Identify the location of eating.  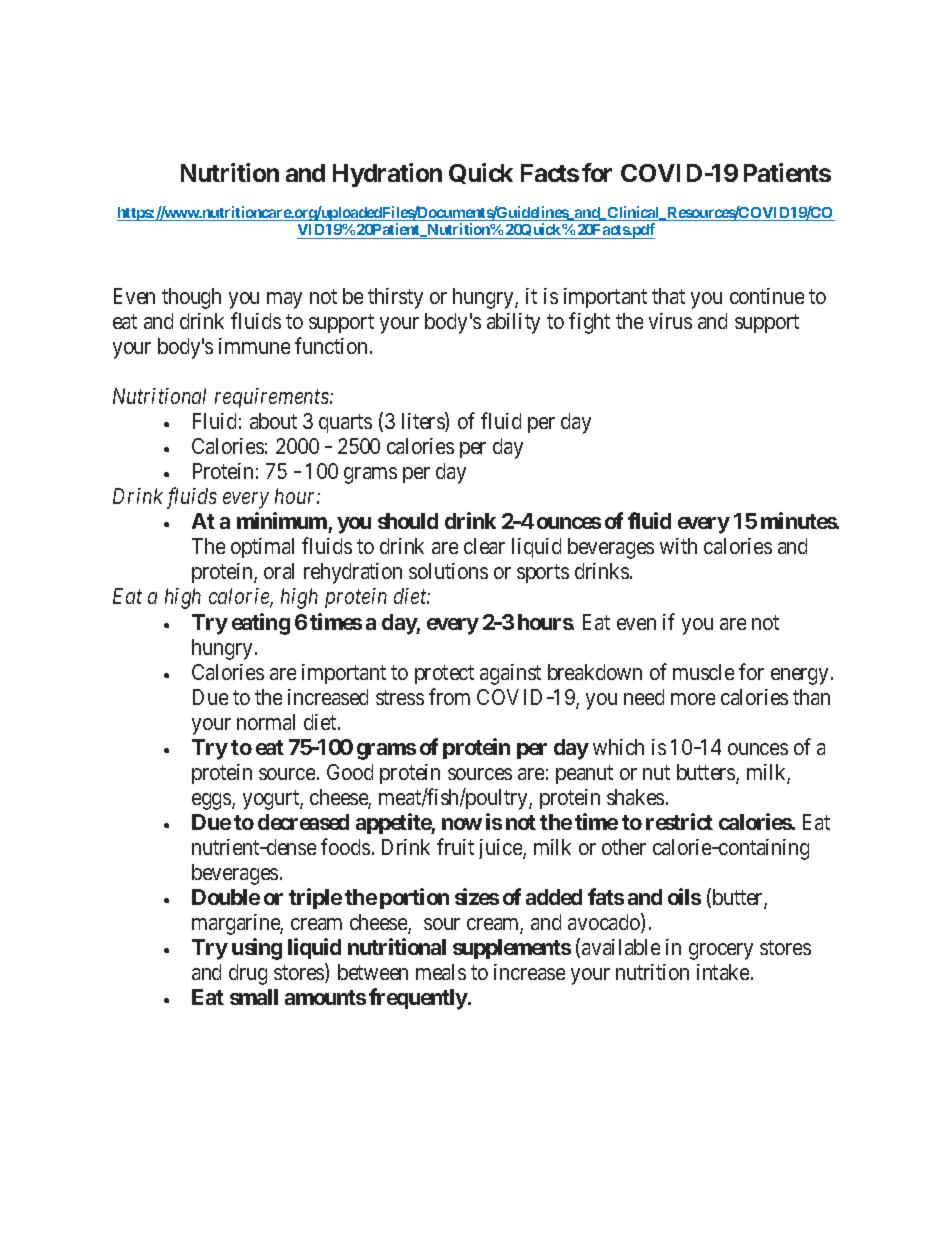
(261, 624).
